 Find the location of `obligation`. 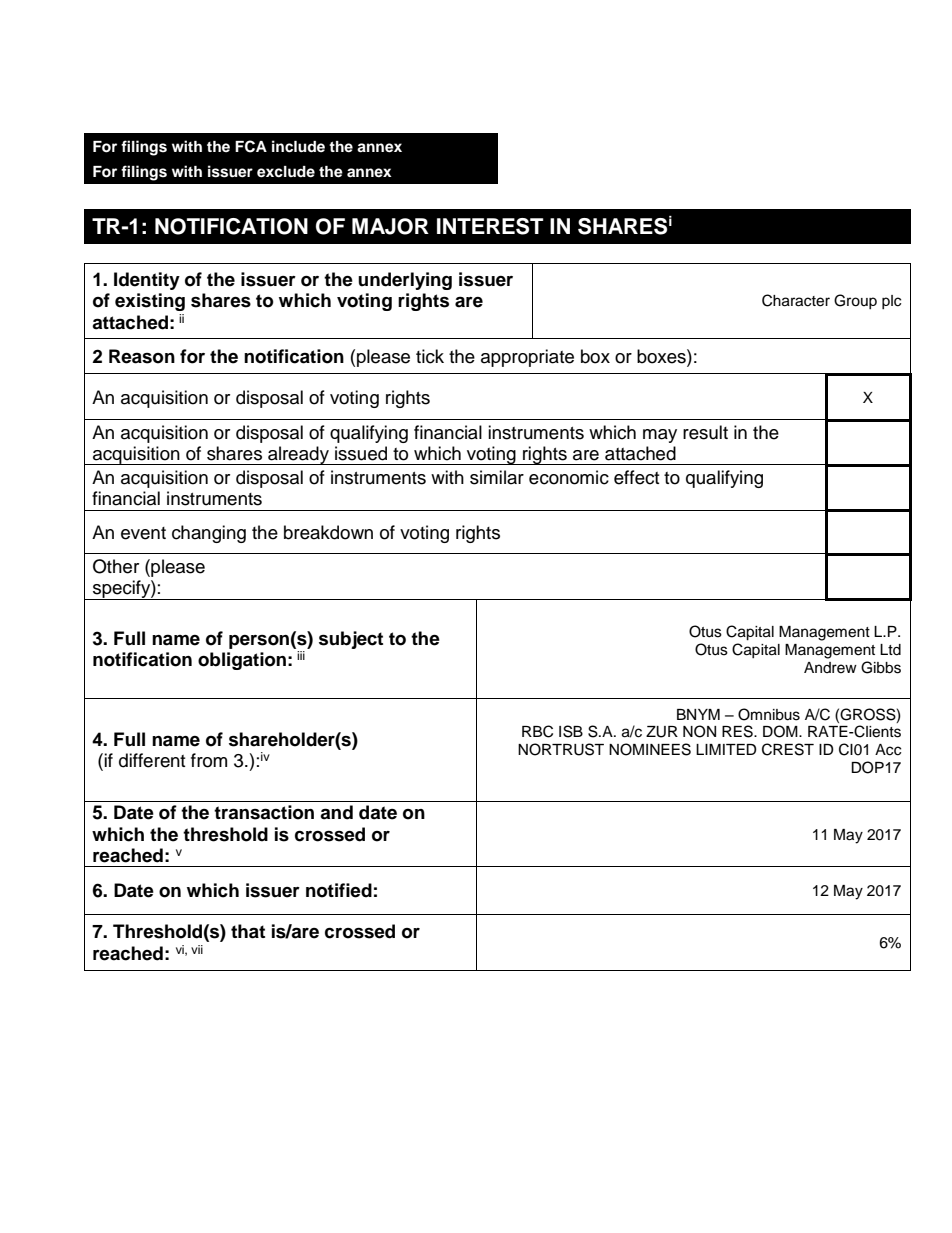

obligation is located at coordinates (242, 661).
